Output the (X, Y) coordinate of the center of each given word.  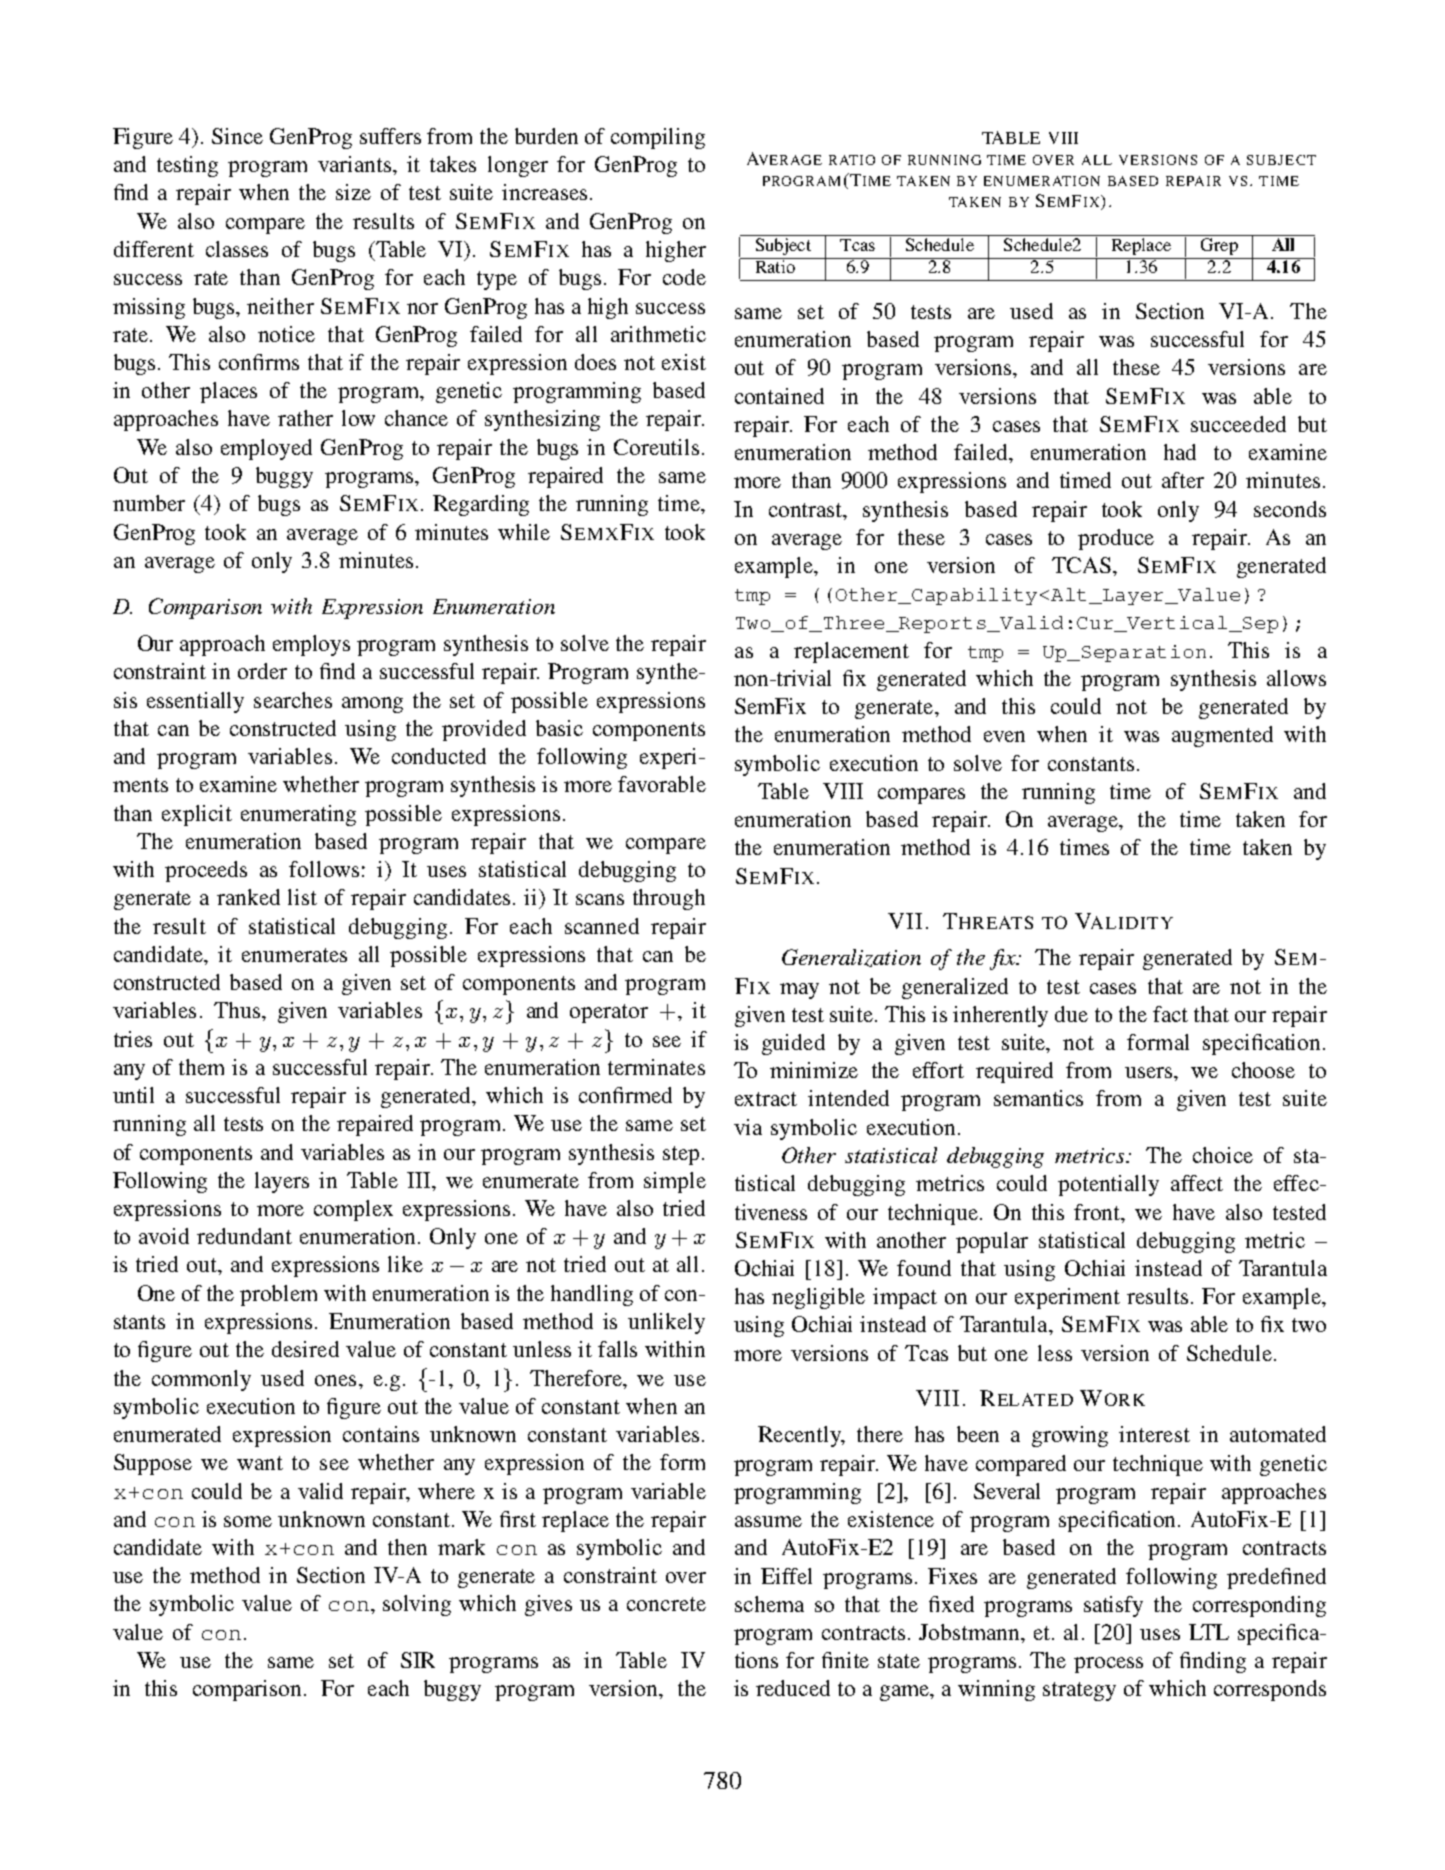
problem (278, 1295)
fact (1170, 1014)
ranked (248, 897)
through (669, 899)
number (149, 503)
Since (237, 136)
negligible (818, 1298)
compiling (658, 138)
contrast (807, 510)
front (1098, 1212)
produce (1116, 539)
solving (417, 1605)
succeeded (1238, 424)
